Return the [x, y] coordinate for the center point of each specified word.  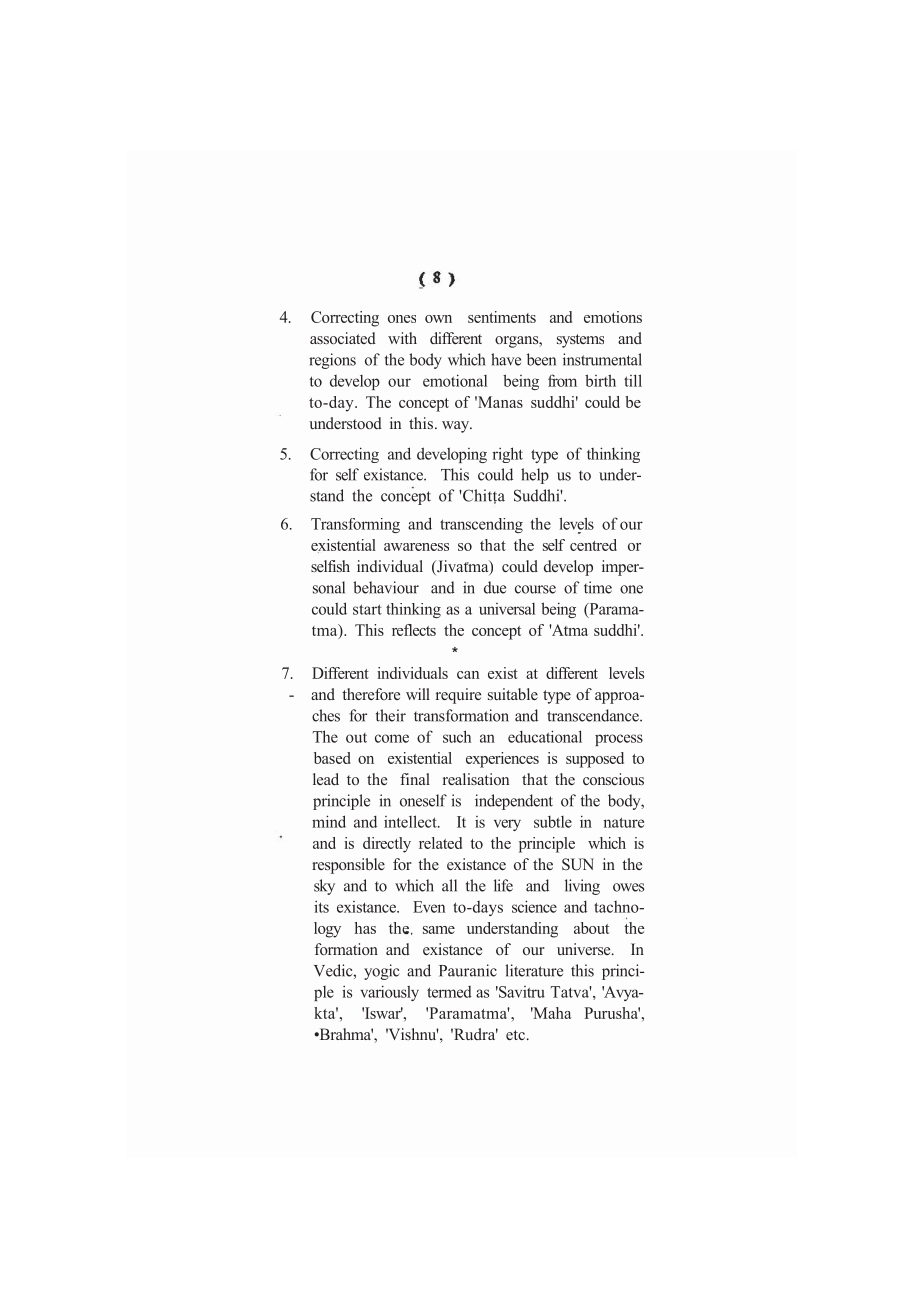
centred [593, 545]
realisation [476, 779]
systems [580, 341]
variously [389, 993]
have [506, 359]
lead [326, 779]
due [495, 587]
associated [343, 338]
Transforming [355, 525]
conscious [613, 779]
